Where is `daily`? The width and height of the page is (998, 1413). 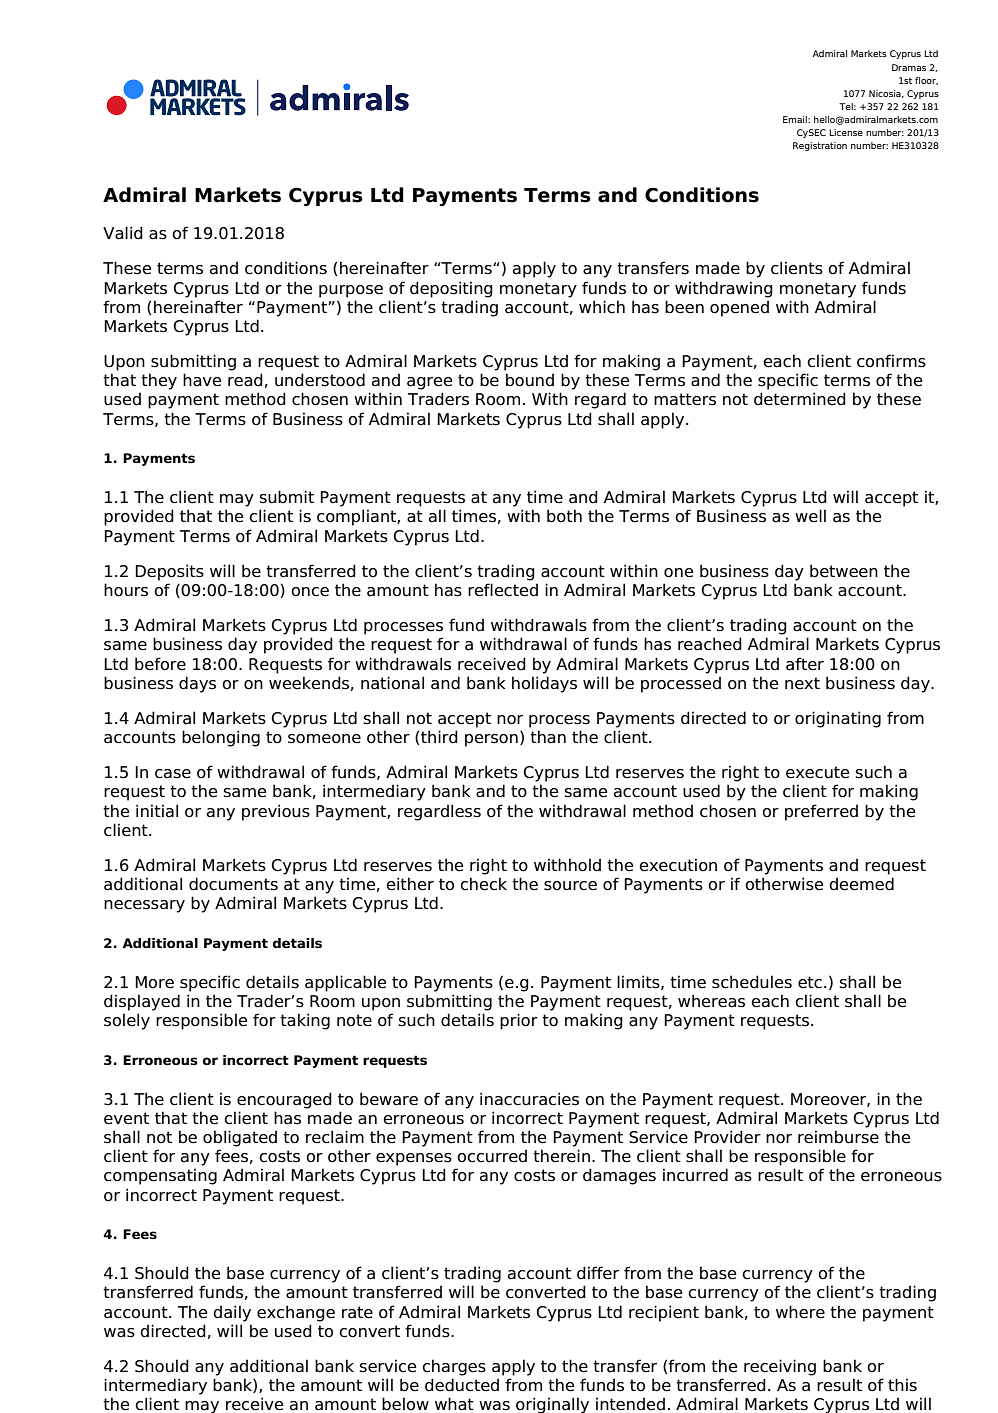
daily is located at coordinates (232, 1313).
